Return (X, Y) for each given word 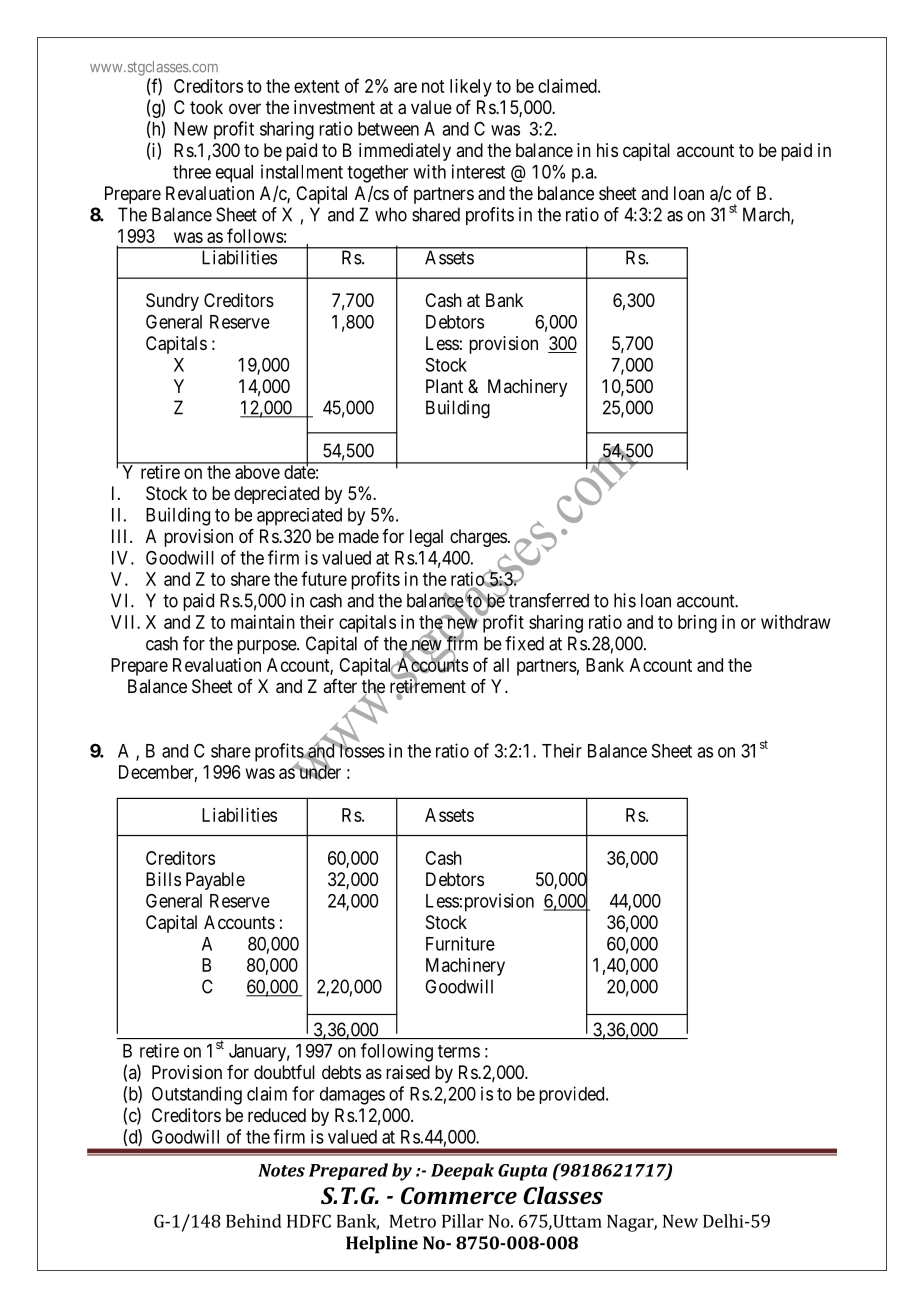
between (388, 129)
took (206, 107)
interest (478, 171)
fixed (524, 643)
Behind (254, 1221)
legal (426, 538)
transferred (548, 600)
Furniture (460, 943)
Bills (163, 879)
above (257, 471)
